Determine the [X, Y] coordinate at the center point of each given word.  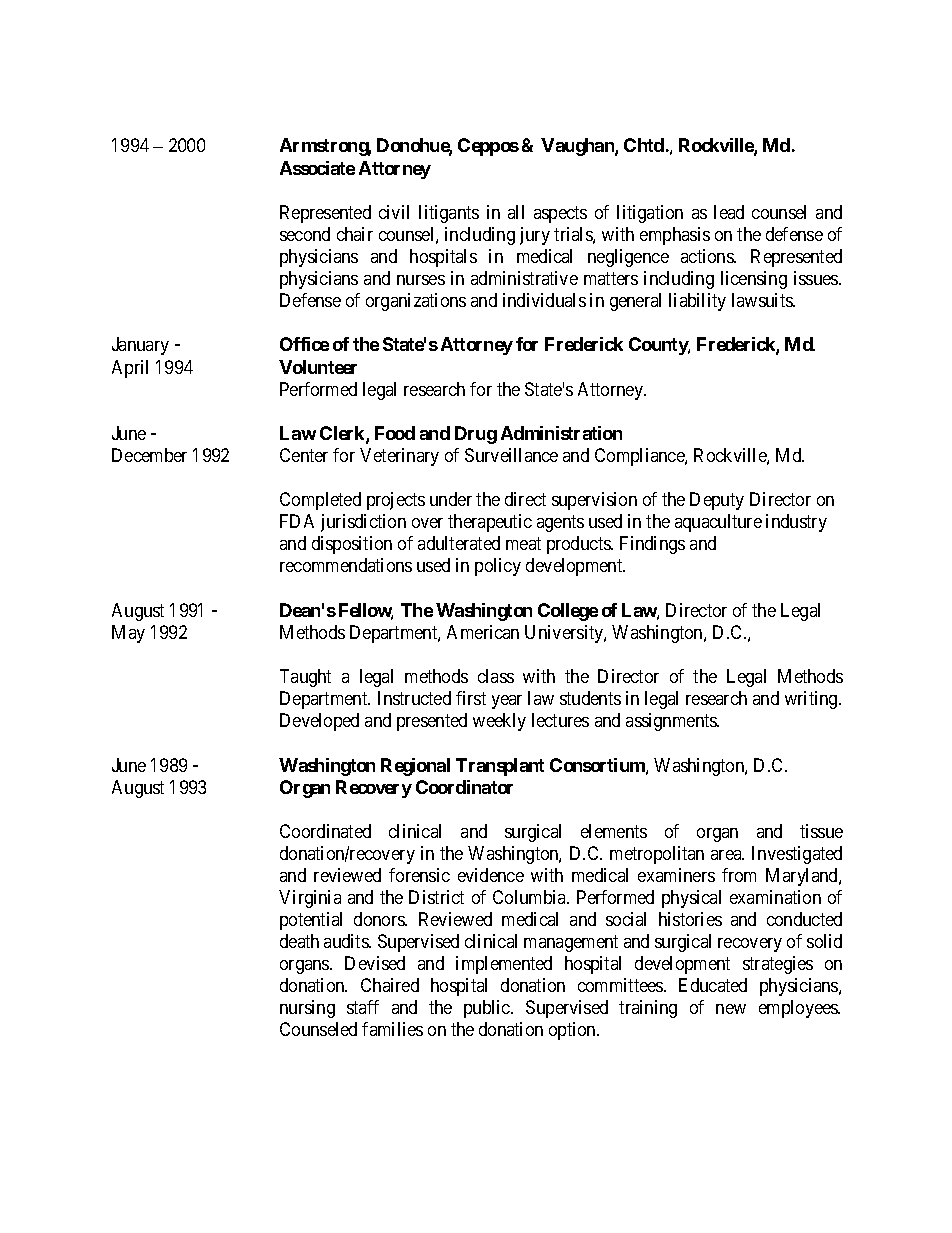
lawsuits [763, 300]
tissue [821, 831]
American [483, 632]
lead [729, 212]
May [128, 634]
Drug [476, 435]
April [130, 369]
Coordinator [464, 787]
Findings [652, 545]
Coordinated [325, 831]
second [305, 234]
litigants [449, 214]
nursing [307, 1009]
